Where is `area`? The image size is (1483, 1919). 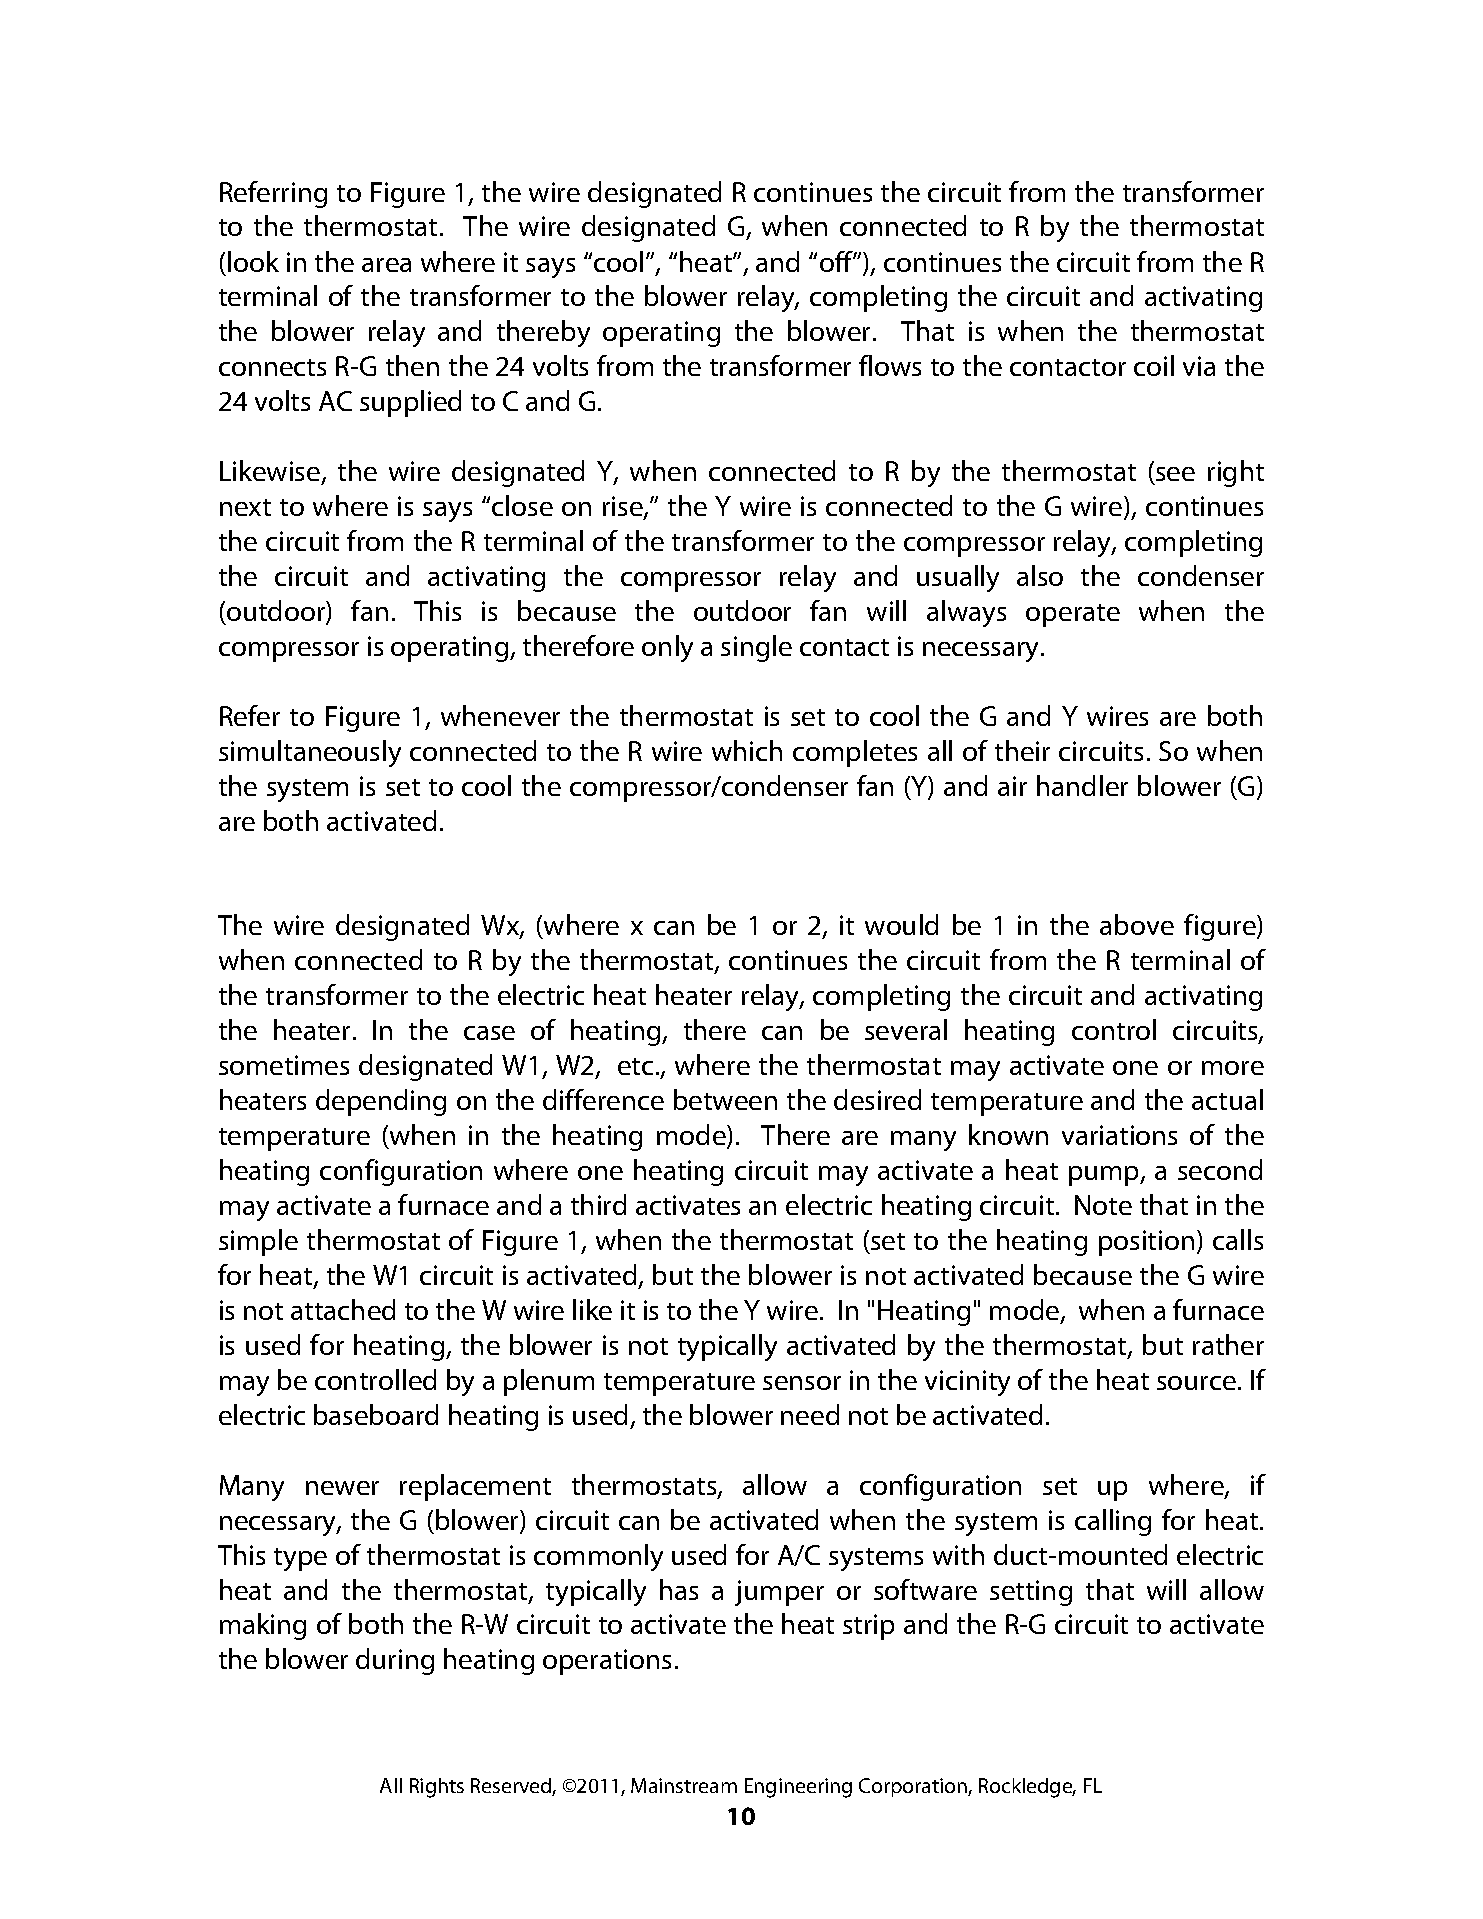 area is located at coordinates (386, 265).
